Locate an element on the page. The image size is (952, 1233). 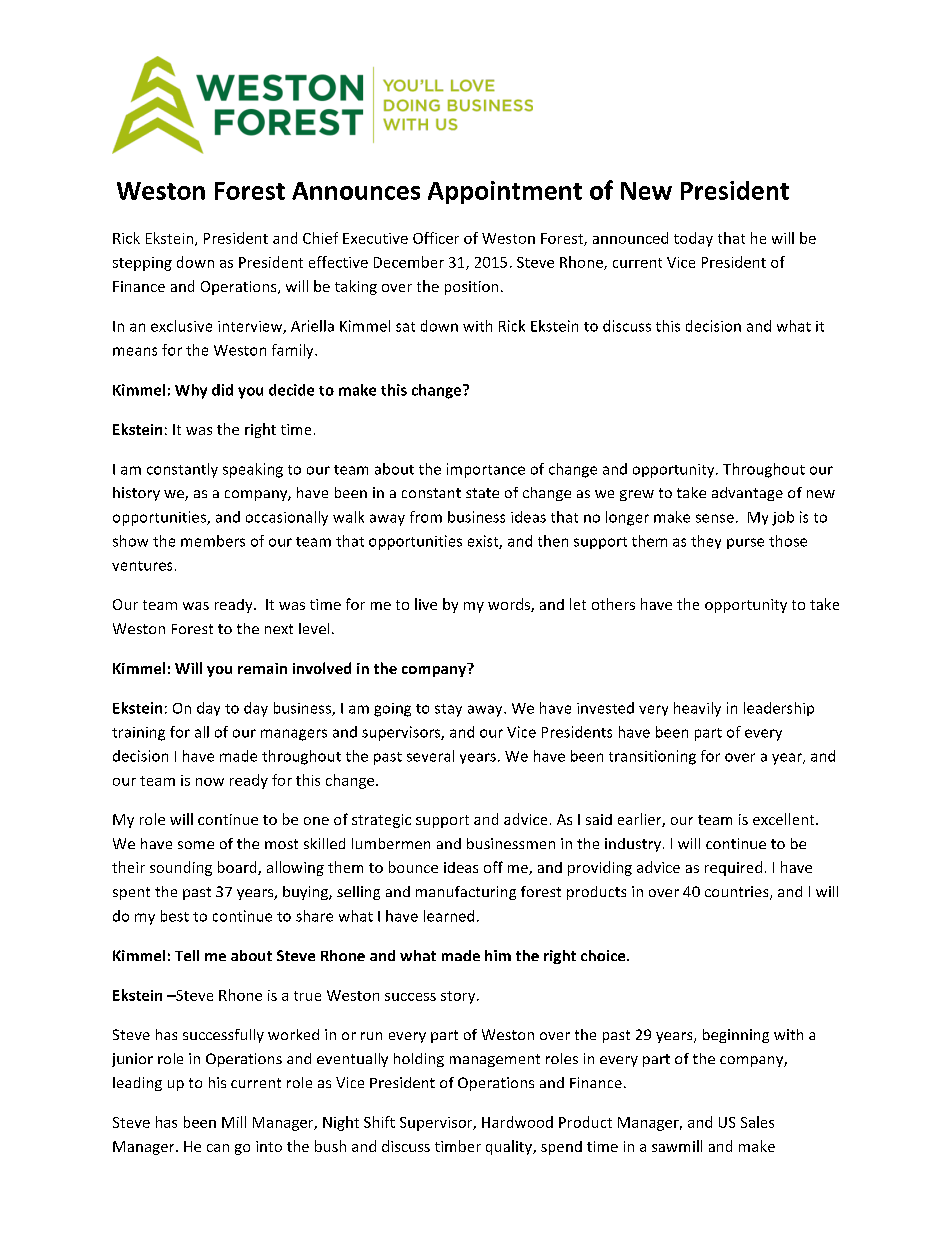
today is located at coordinates (693, 239).
